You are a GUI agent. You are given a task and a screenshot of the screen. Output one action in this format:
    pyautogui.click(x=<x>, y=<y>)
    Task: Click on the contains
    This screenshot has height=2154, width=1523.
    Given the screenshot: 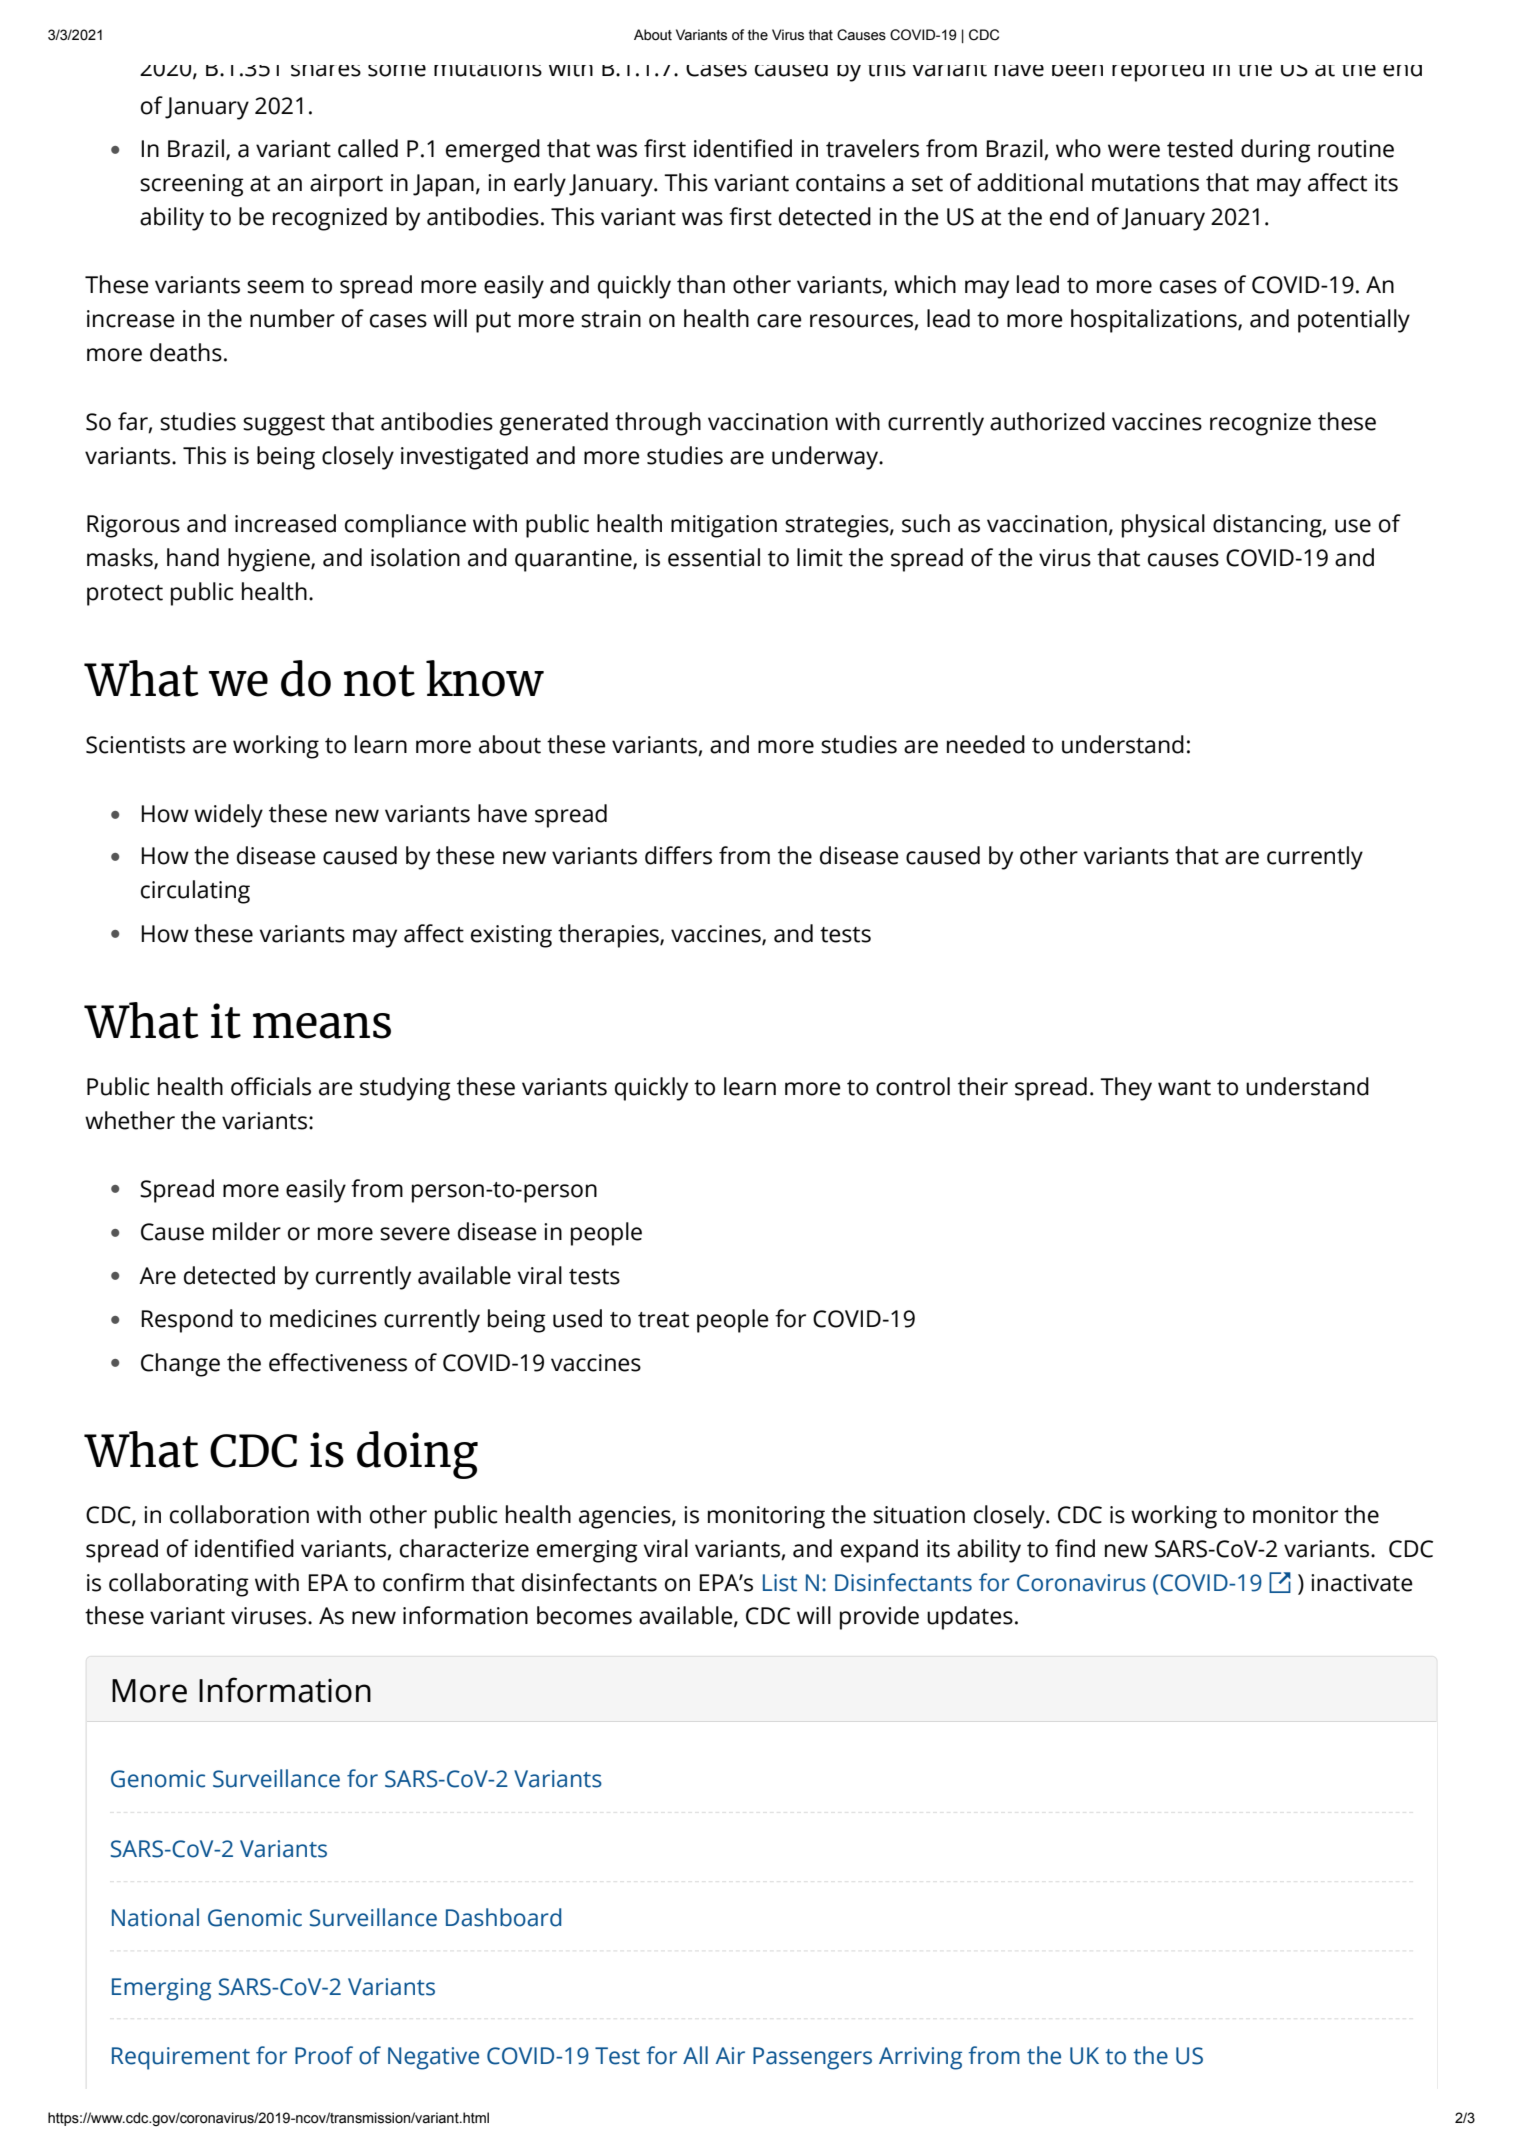 What is the action you would take?
    pyautogui.click(x=840, y=183)
